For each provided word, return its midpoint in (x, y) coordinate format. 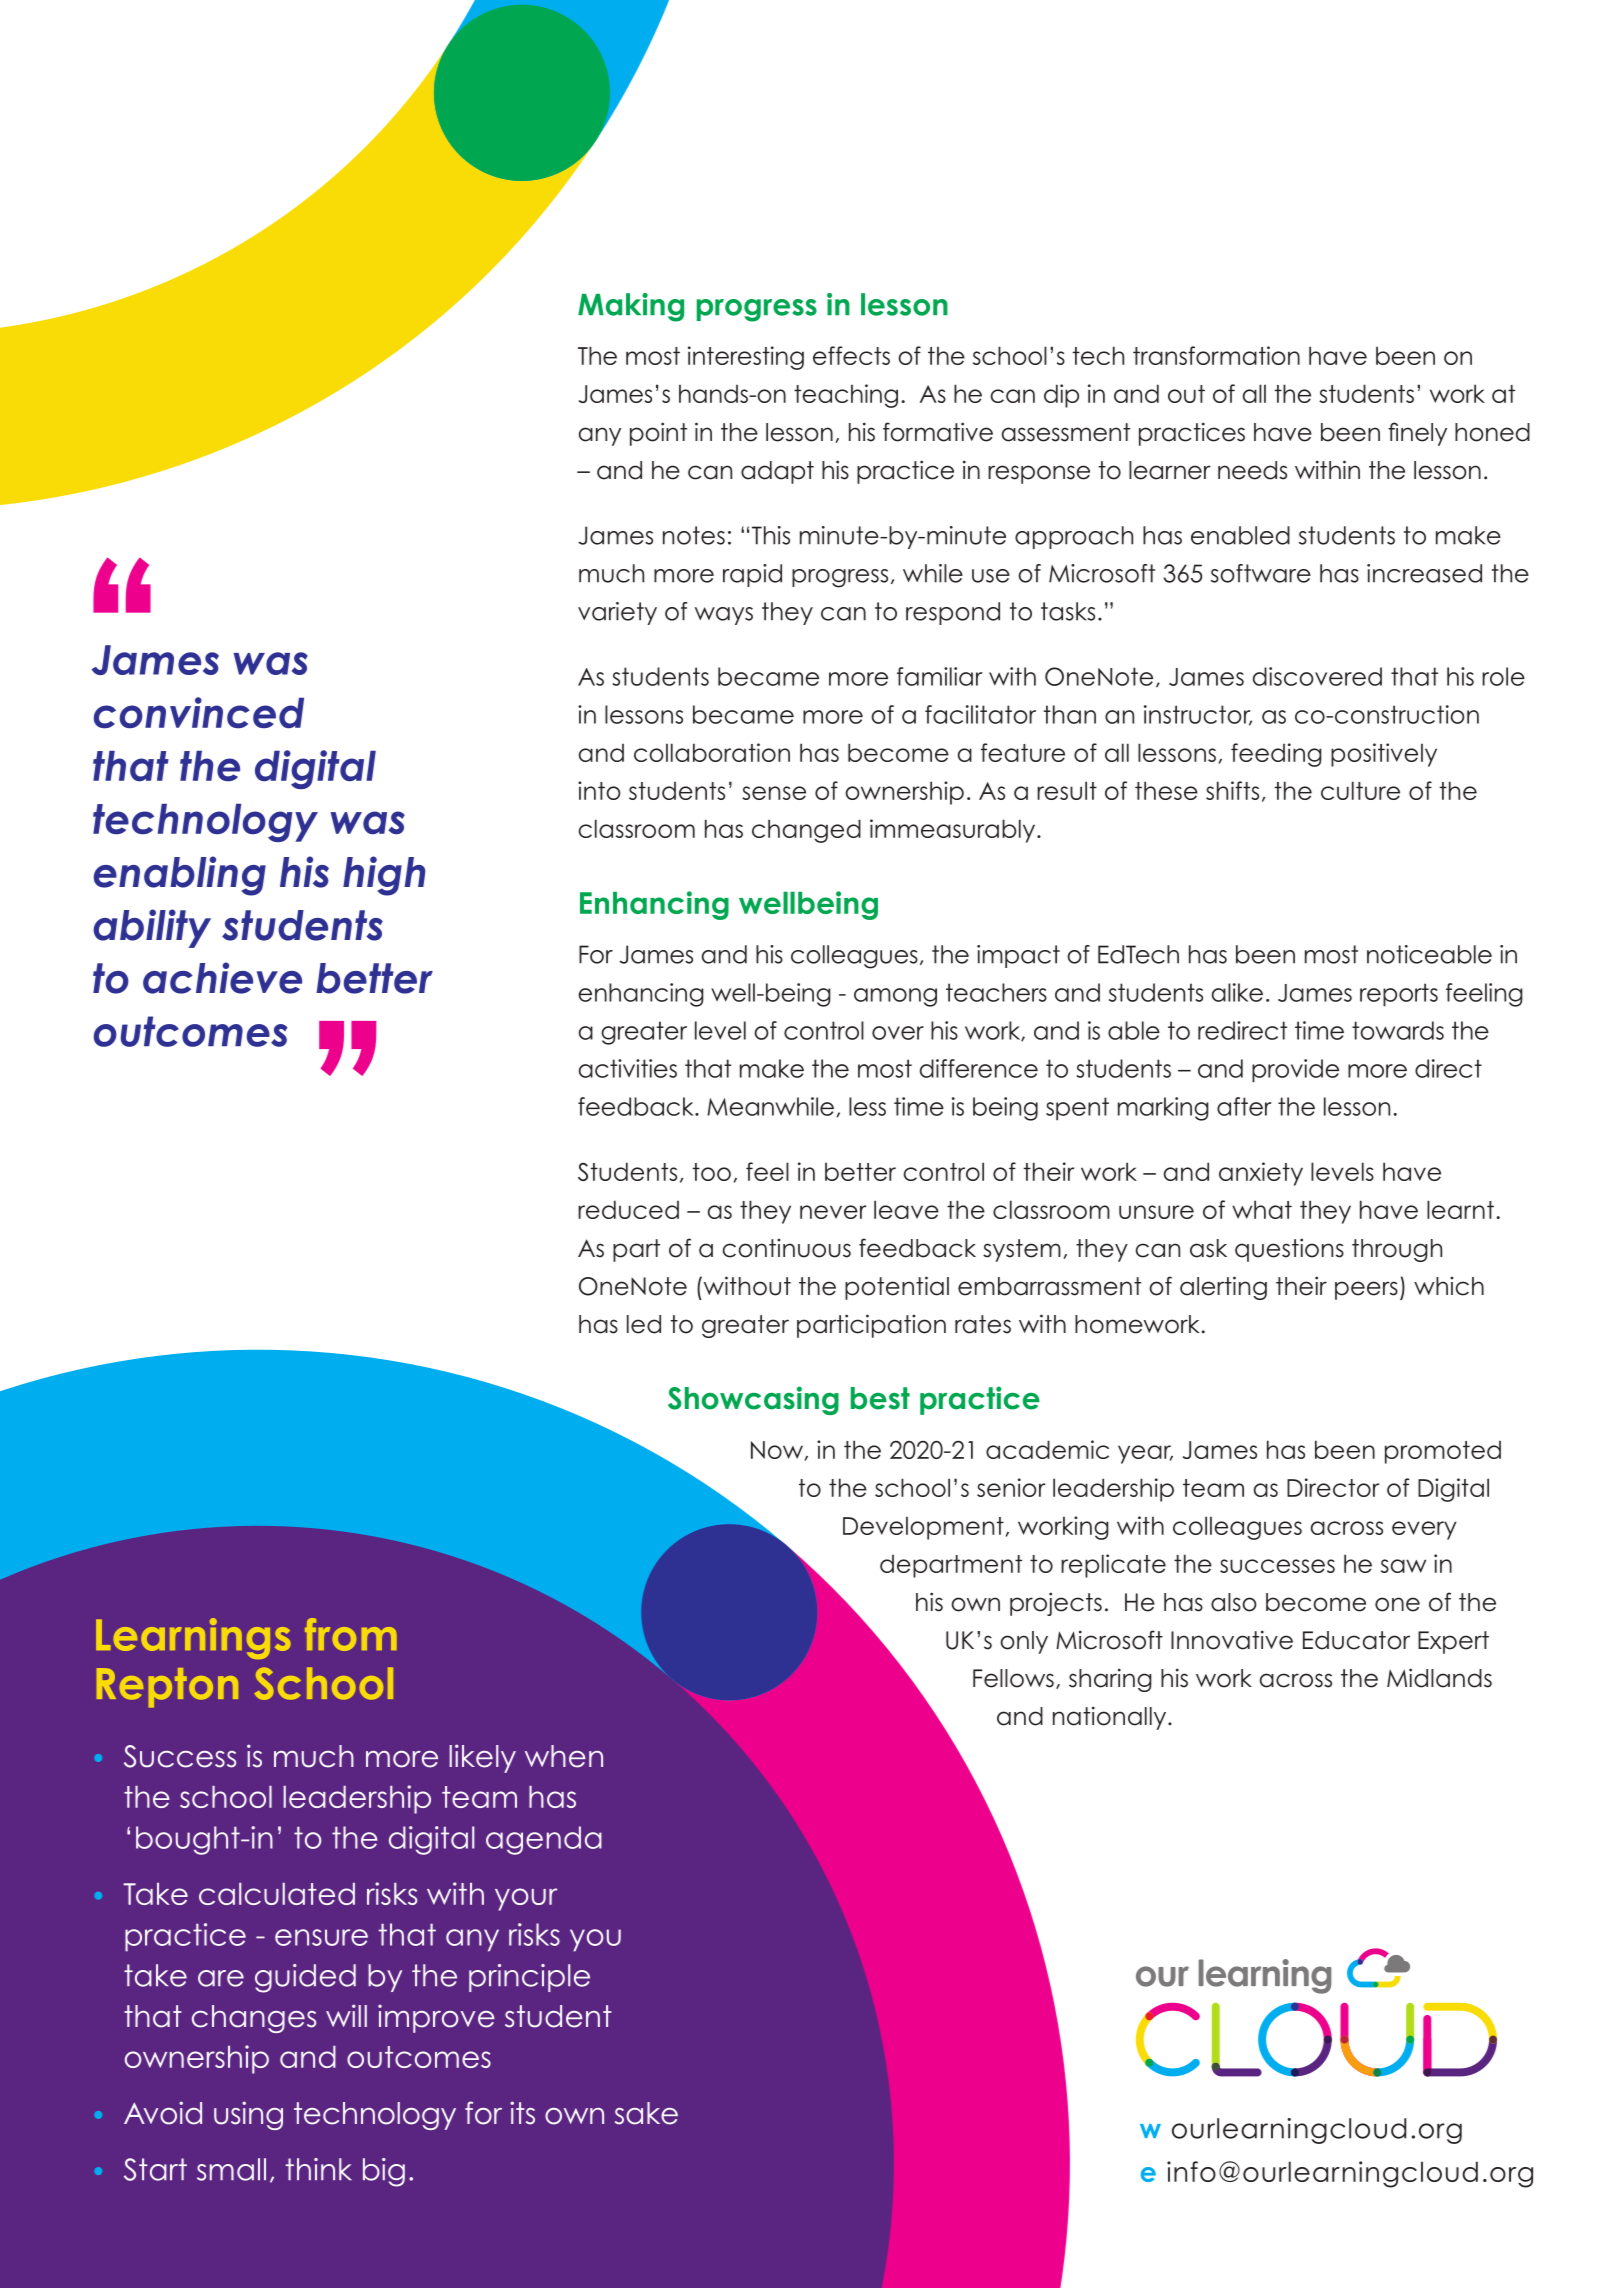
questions (1289, 1250)
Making (631, 307)
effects (851, 355)
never (833, 1212)
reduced (628, 1209)
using (248, 2115)
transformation (1216, 355)
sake (646, 2113)
